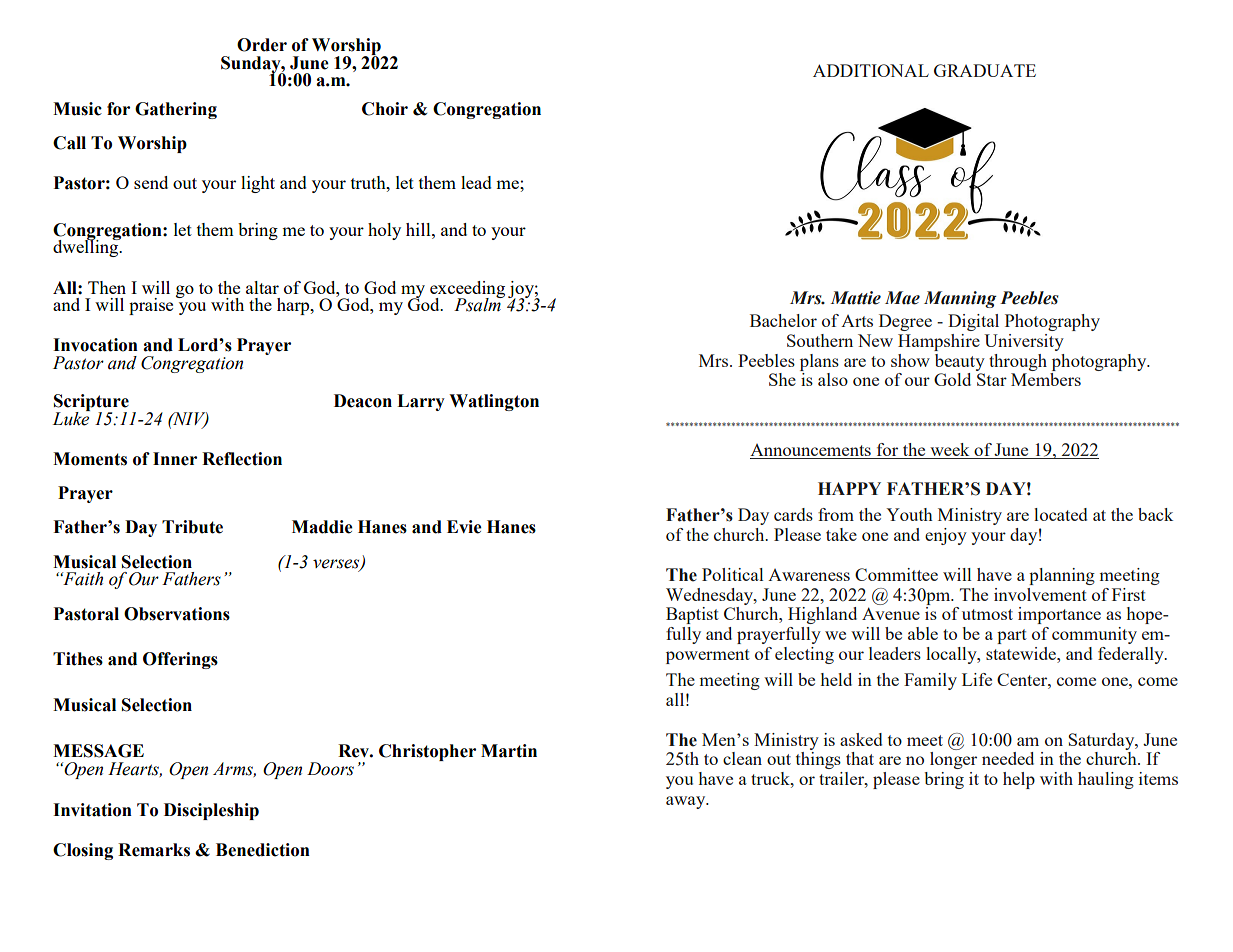 The width and height of the screenshot is (1233, 952). Describe the element at coordinates (1012, 636) in the screenshot. I see `part` at that location.
